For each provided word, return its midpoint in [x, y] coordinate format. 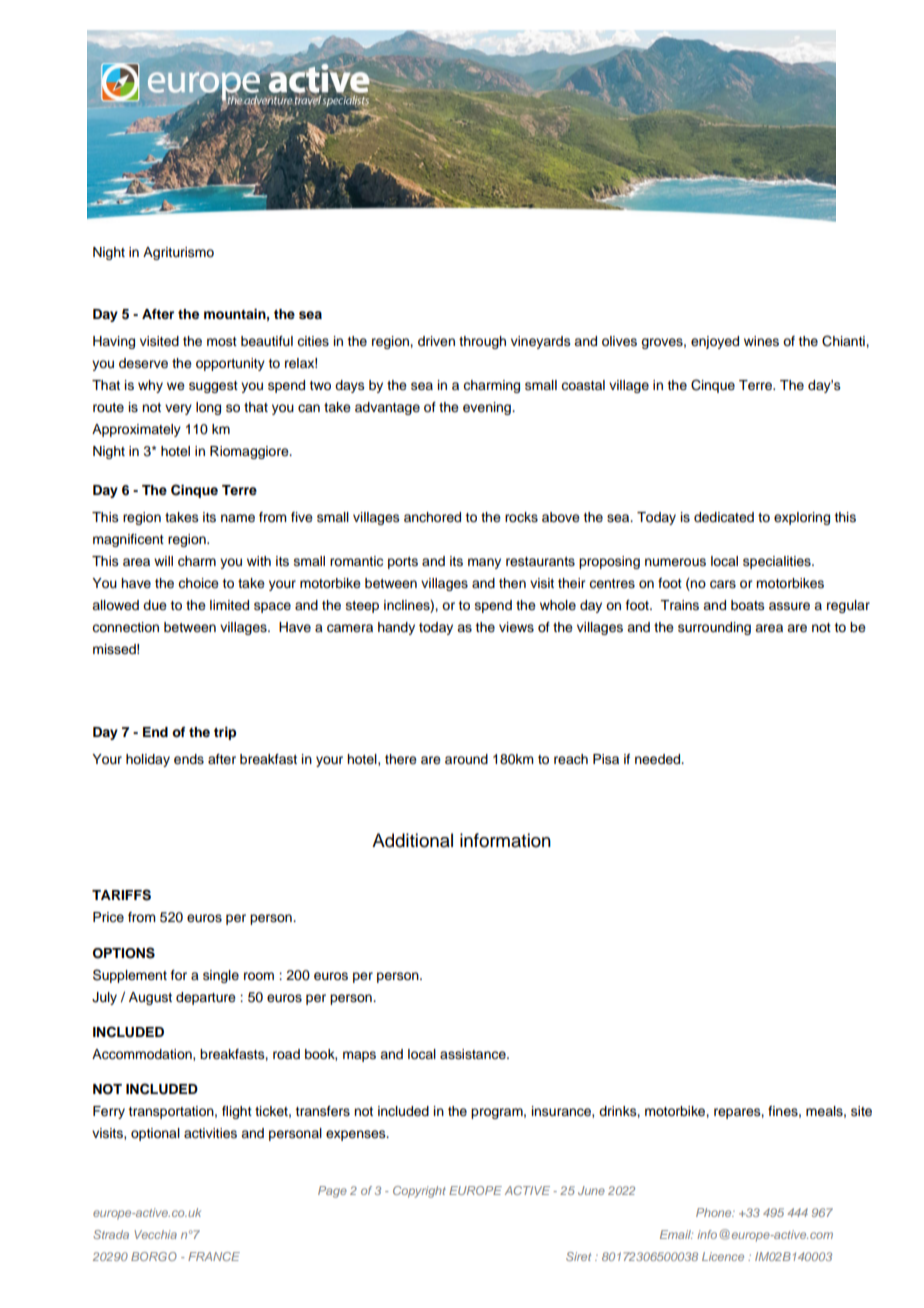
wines [761, 341]
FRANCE [214, 1256]
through [482, 342]
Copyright [419, 1192]
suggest [213, 387]
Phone [715, 1212]
